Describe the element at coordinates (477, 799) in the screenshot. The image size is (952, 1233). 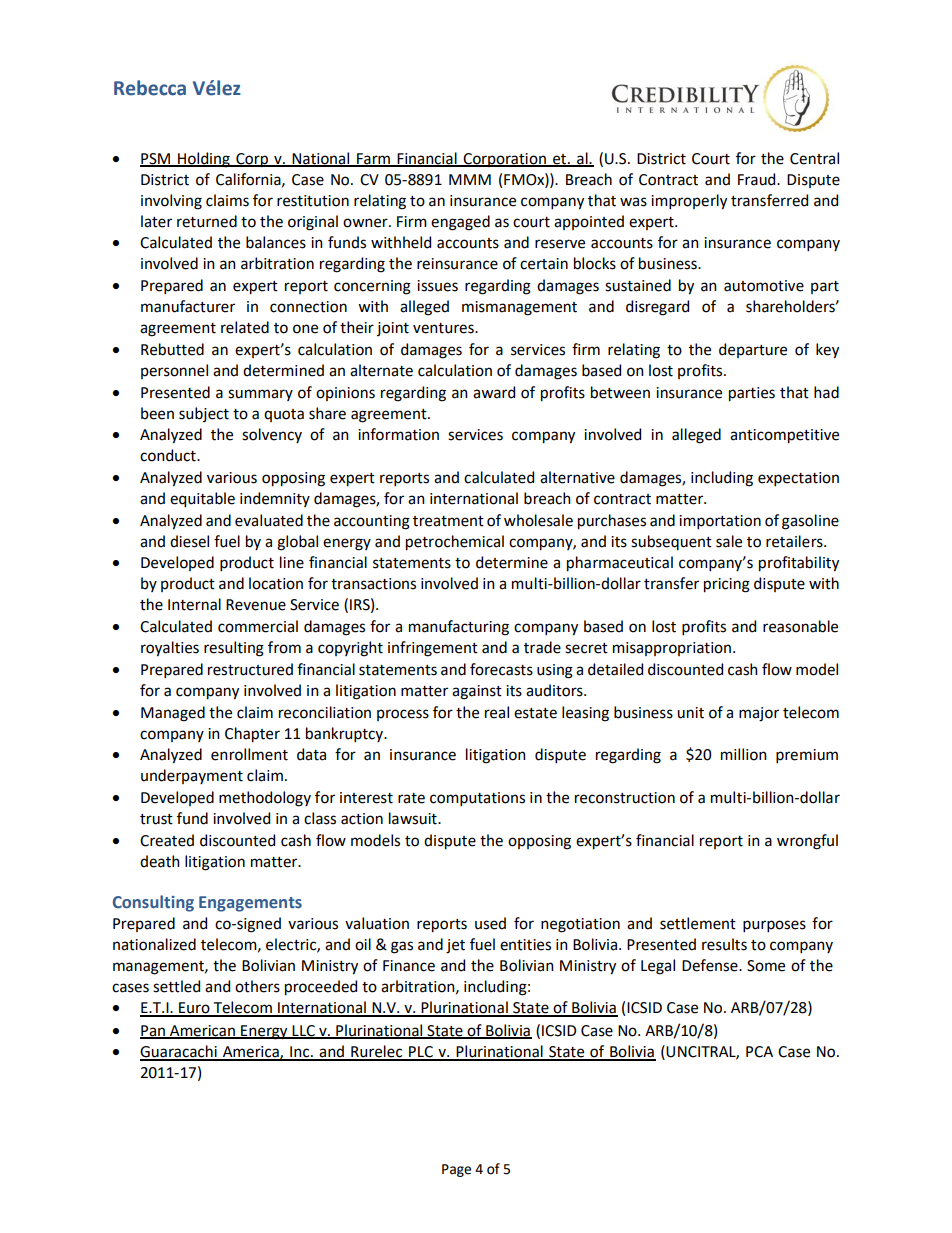
I see `computations` at that location.
